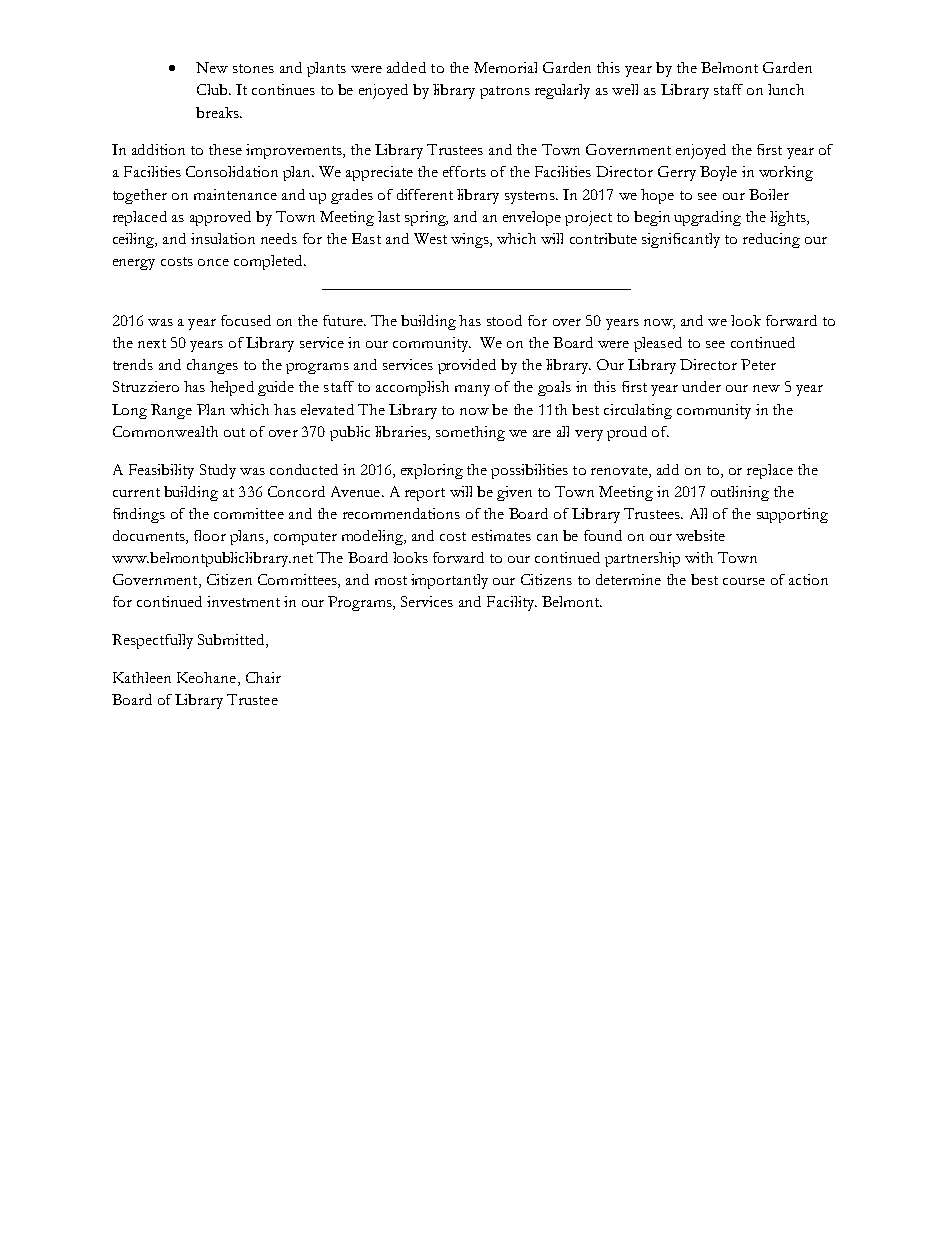 This screenshot has height=1233, width=952. I want to click on estimates, so click(501, 535).
